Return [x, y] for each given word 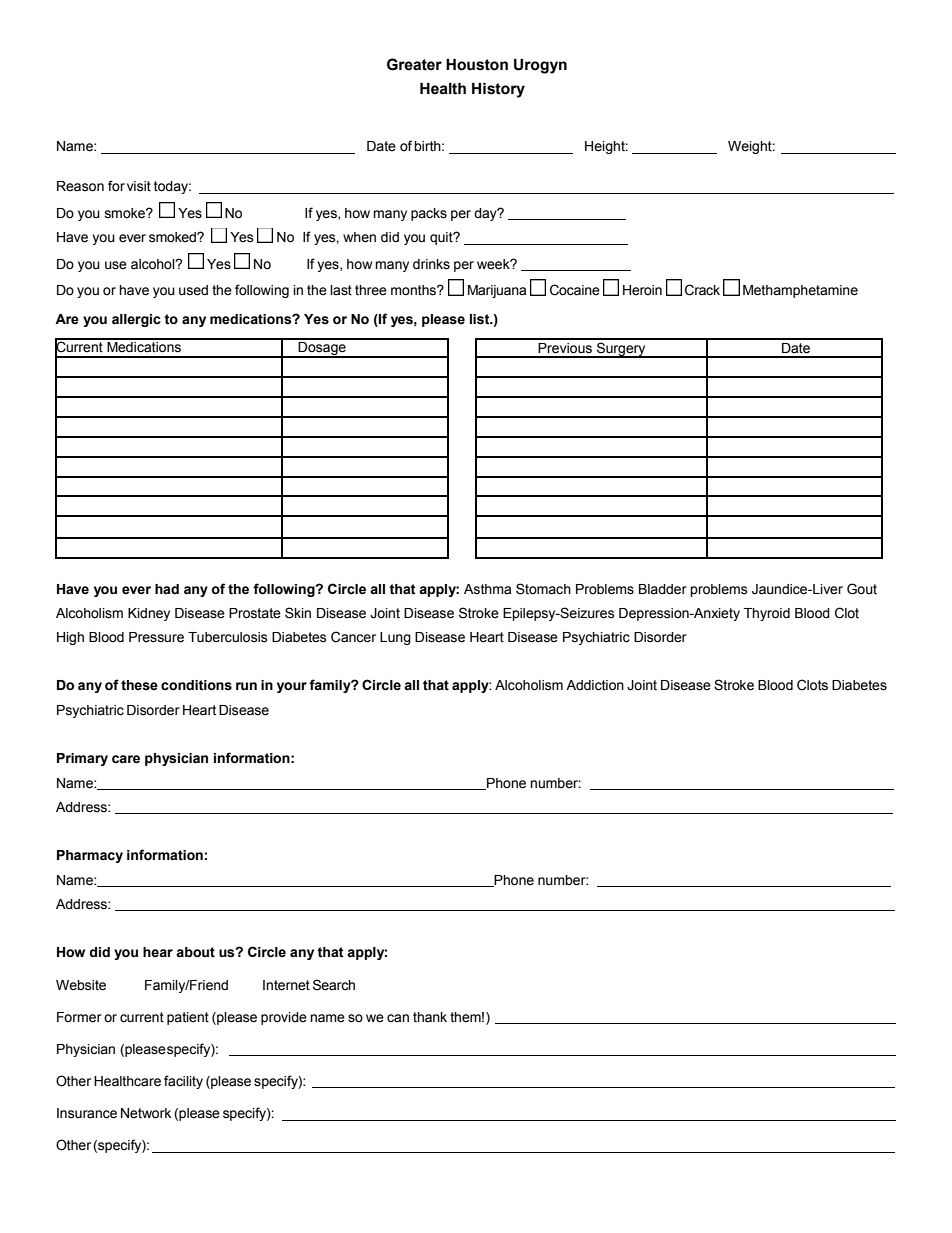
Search [334, 985]
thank [430, 1017]
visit [139, 186]
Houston [477, 65]
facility [183, 1082]
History [498, 90]
